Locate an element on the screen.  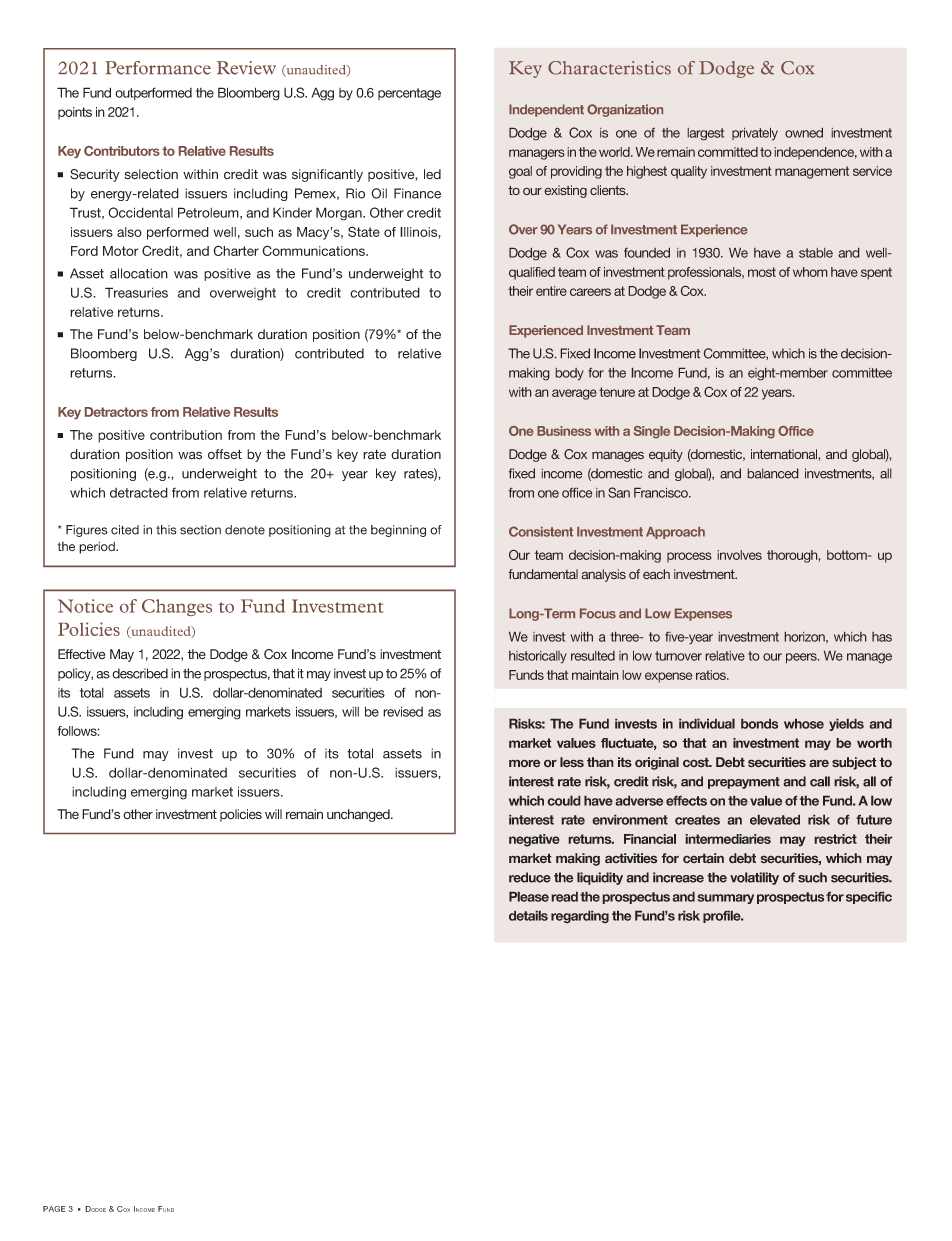
summary is located at coordinates (725, 899).
